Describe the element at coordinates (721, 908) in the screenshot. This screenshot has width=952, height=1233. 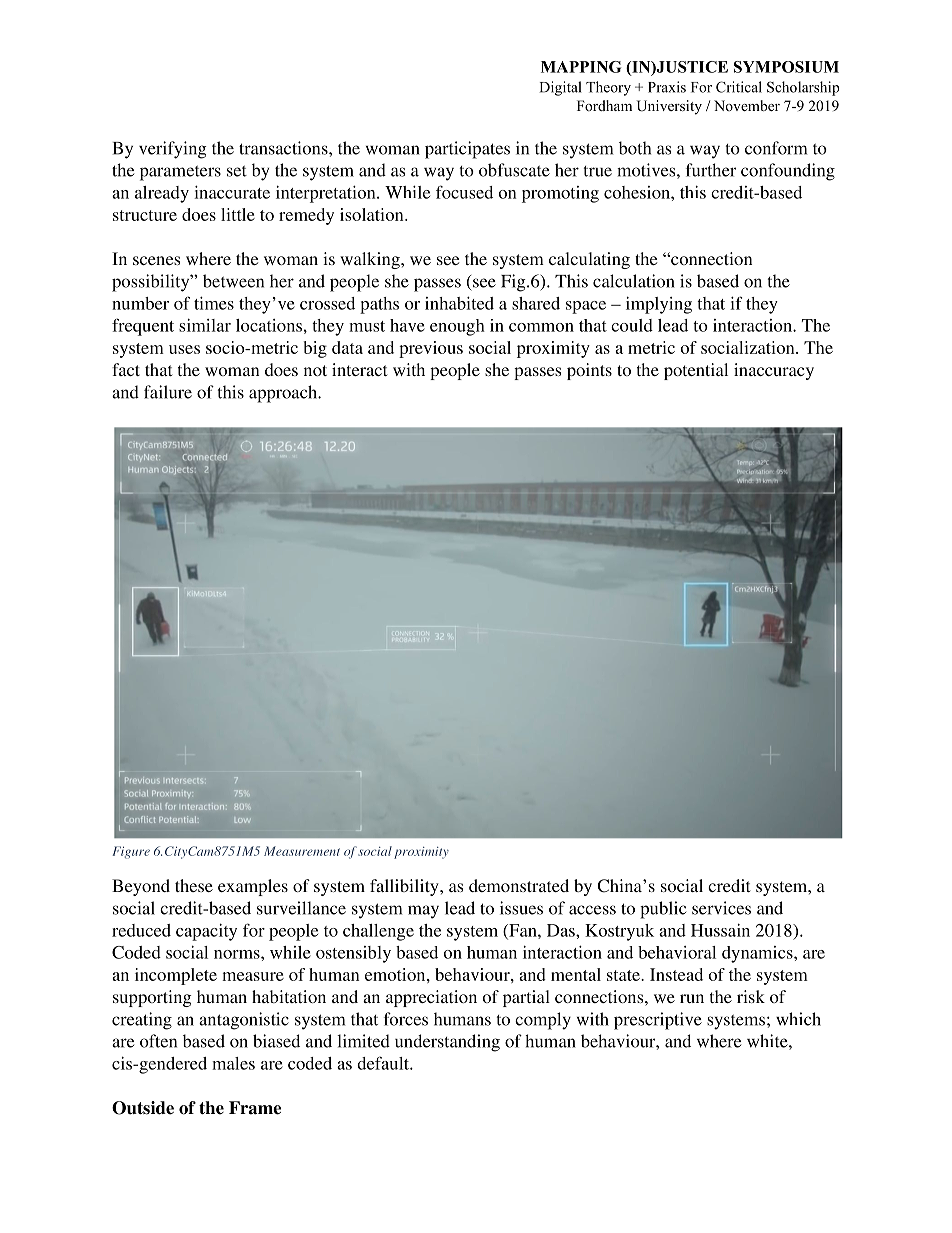
I see `services` at that location.
